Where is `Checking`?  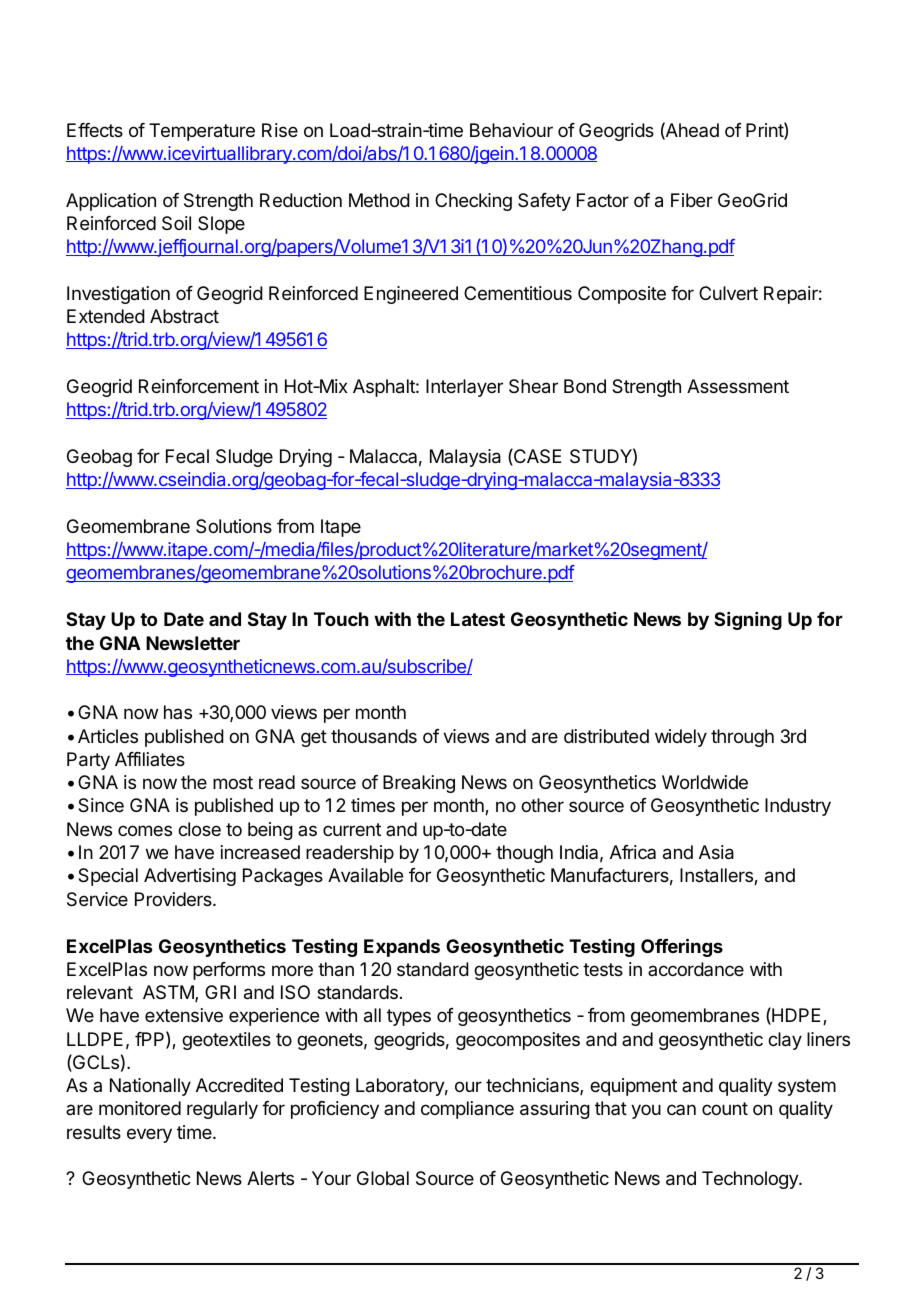
Checking is located at coordinates (473, 202).
